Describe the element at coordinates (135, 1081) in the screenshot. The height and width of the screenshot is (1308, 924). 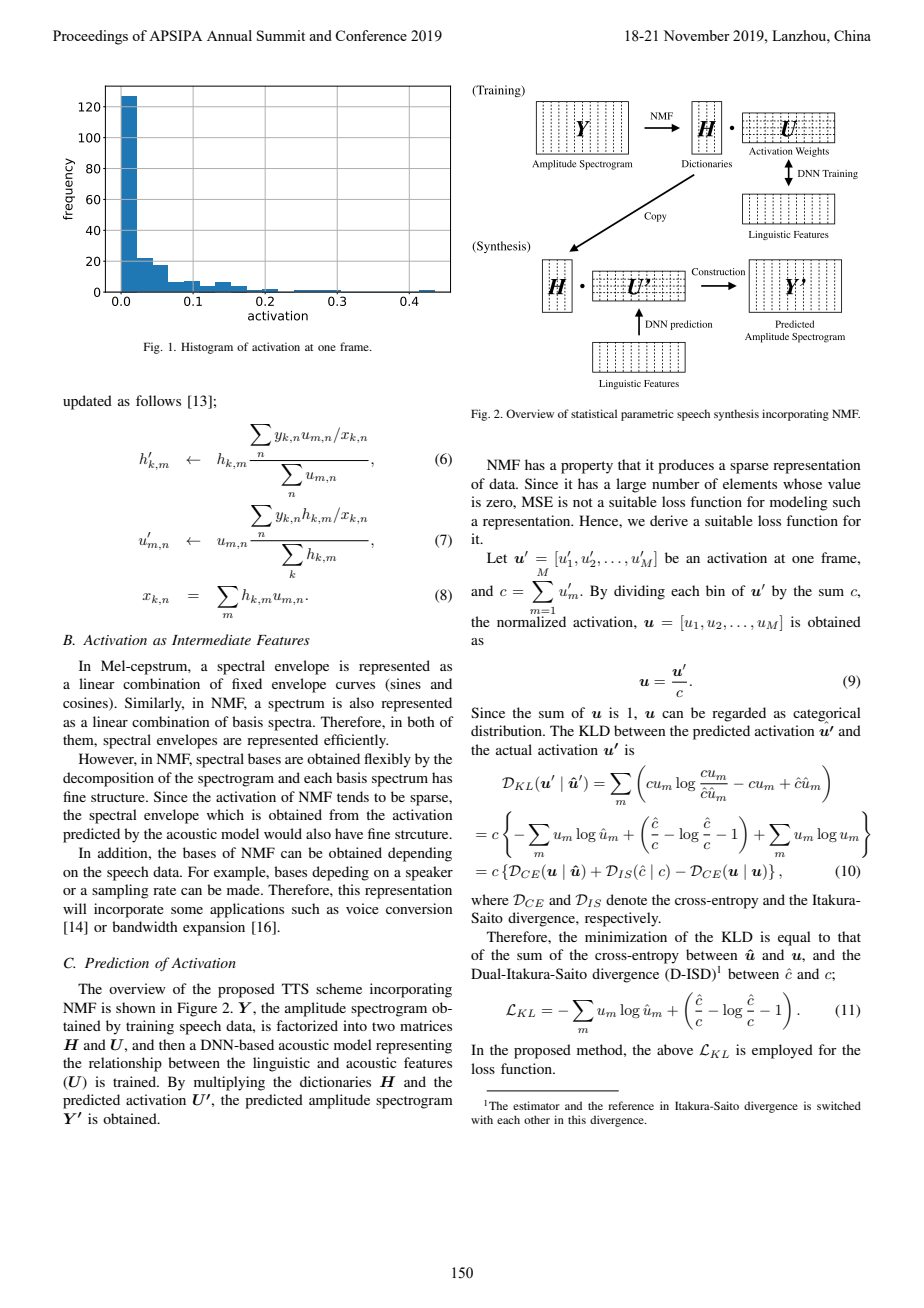
I see `trained` at that location.
